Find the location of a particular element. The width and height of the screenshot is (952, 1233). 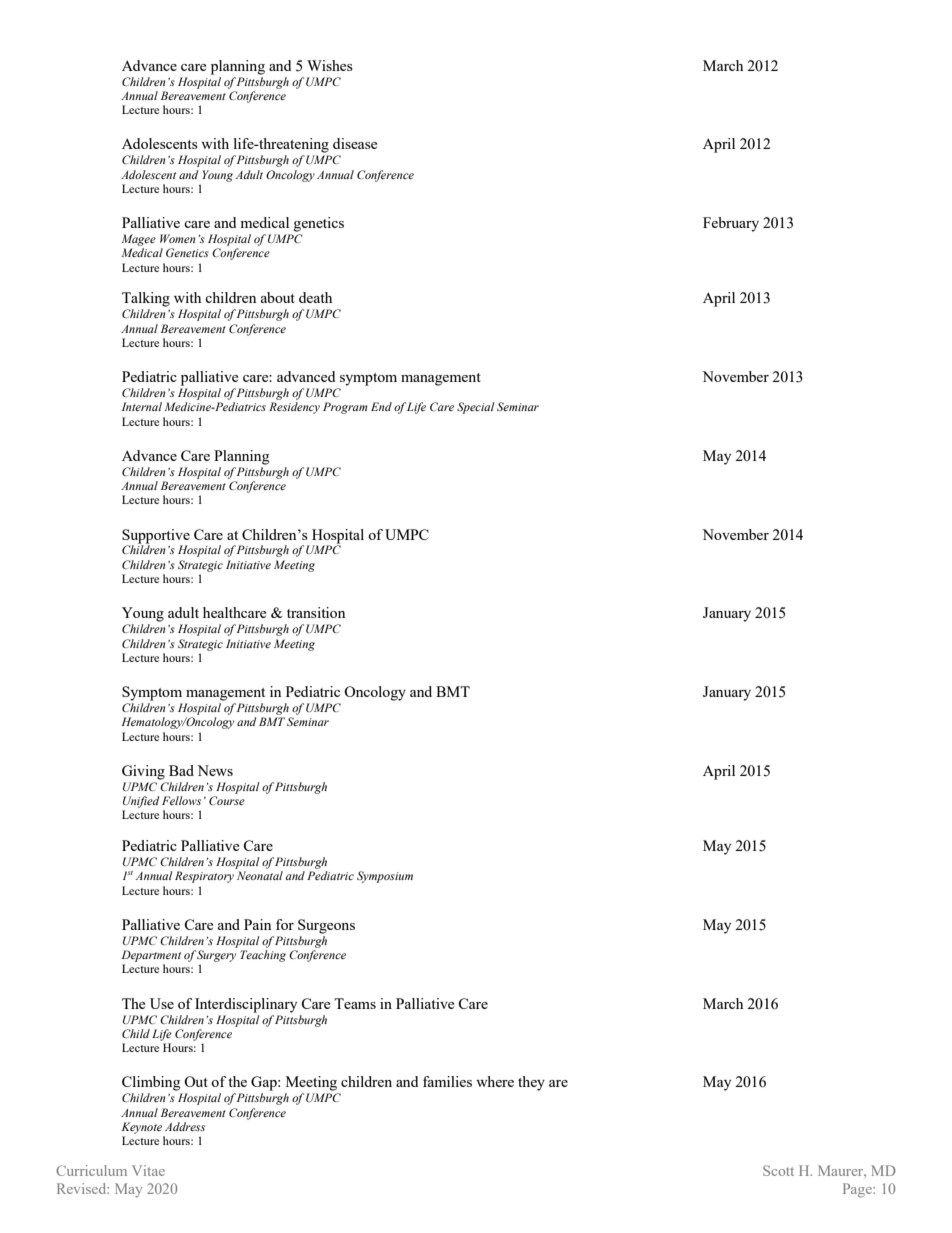

where is located at coordinates (495, 1081).
